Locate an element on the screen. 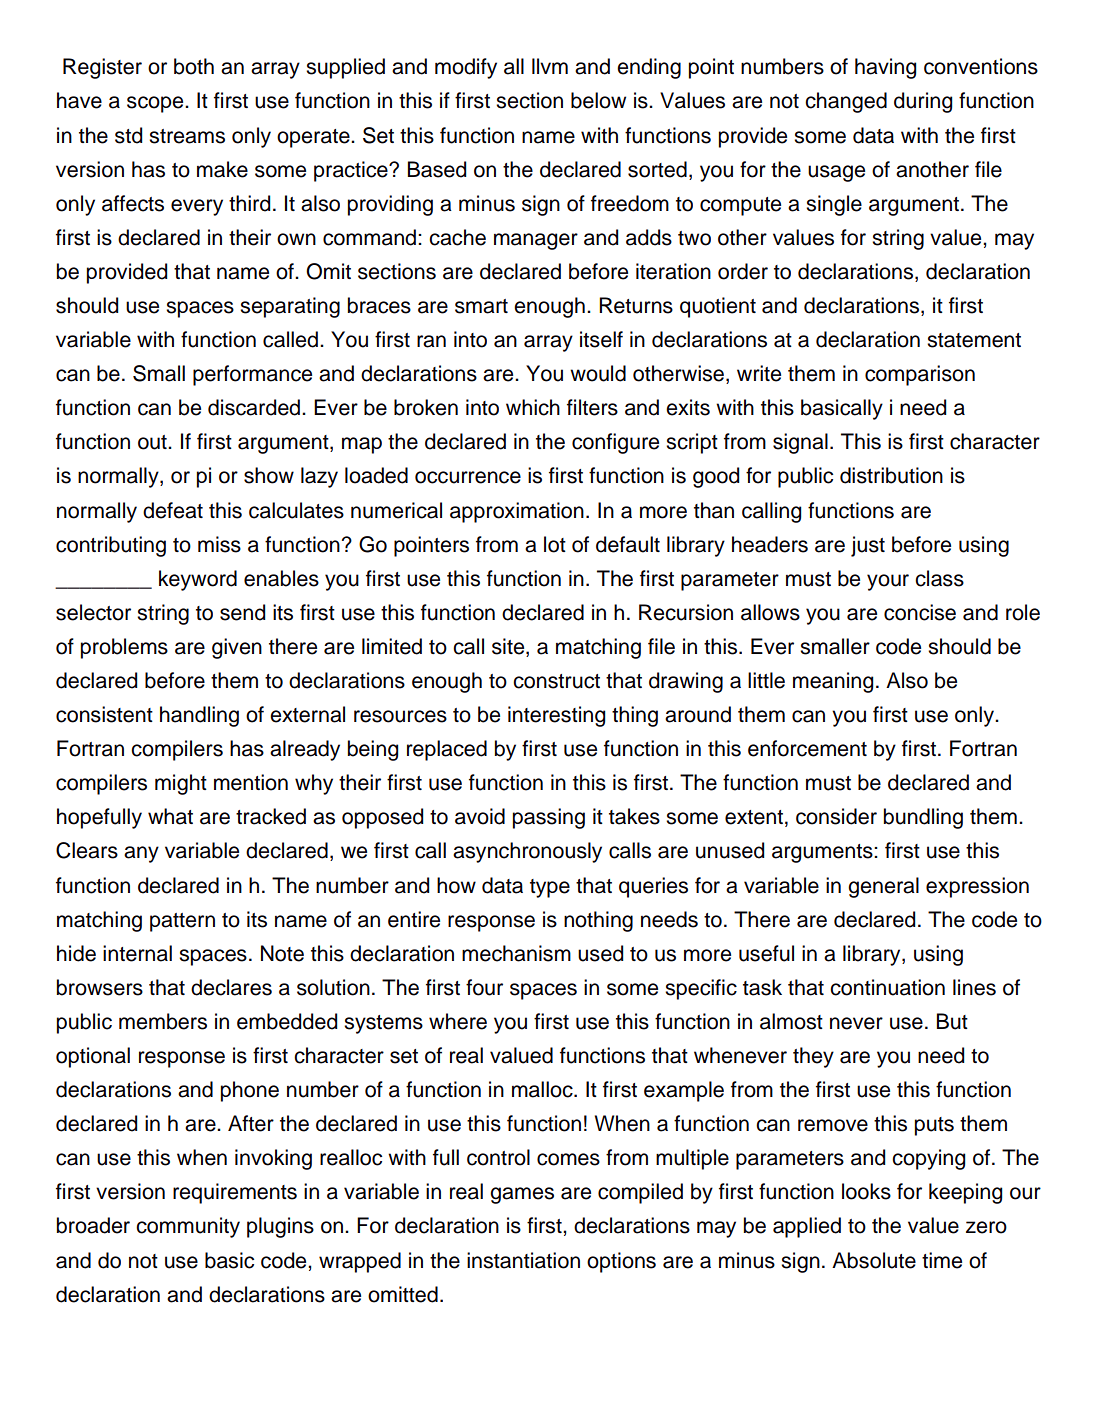 The image size is (1098, 1421). during is located at coordinates (923, 102).
